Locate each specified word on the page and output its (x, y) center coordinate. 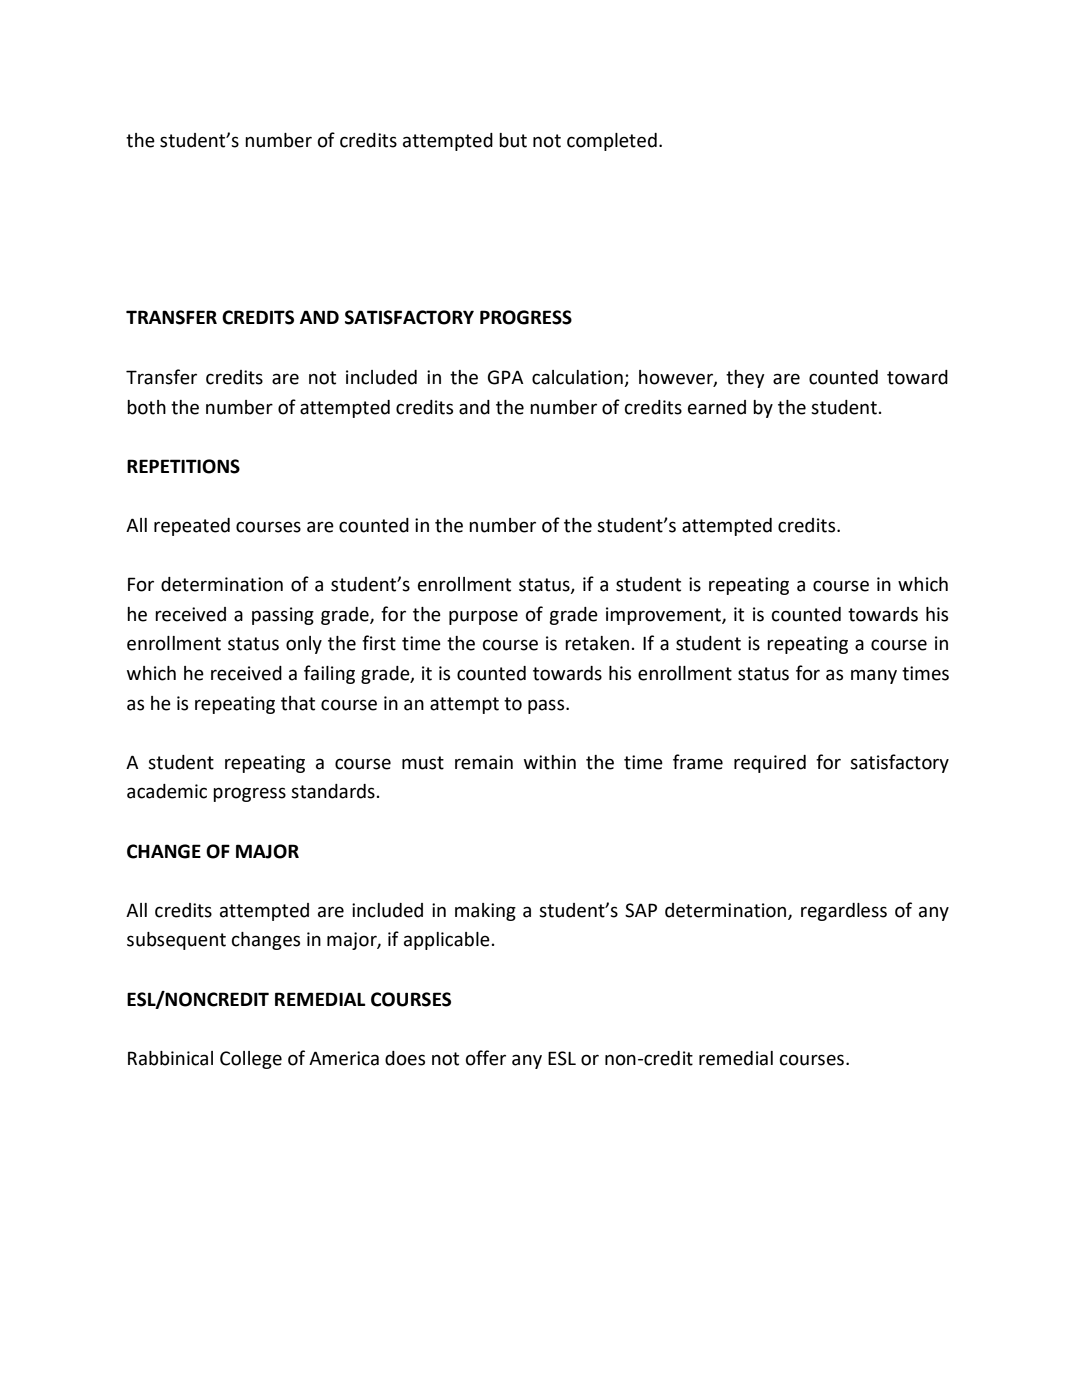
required (770, 764)
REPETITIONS (183, 466)
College (251, 1060)
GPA (506, 377)
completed (612, 142)
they (745, 379)
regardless (844, 912)
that (298, 703)
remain (484, 762)
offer (486, 1058)
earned (717, 407)
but (513, 140)
